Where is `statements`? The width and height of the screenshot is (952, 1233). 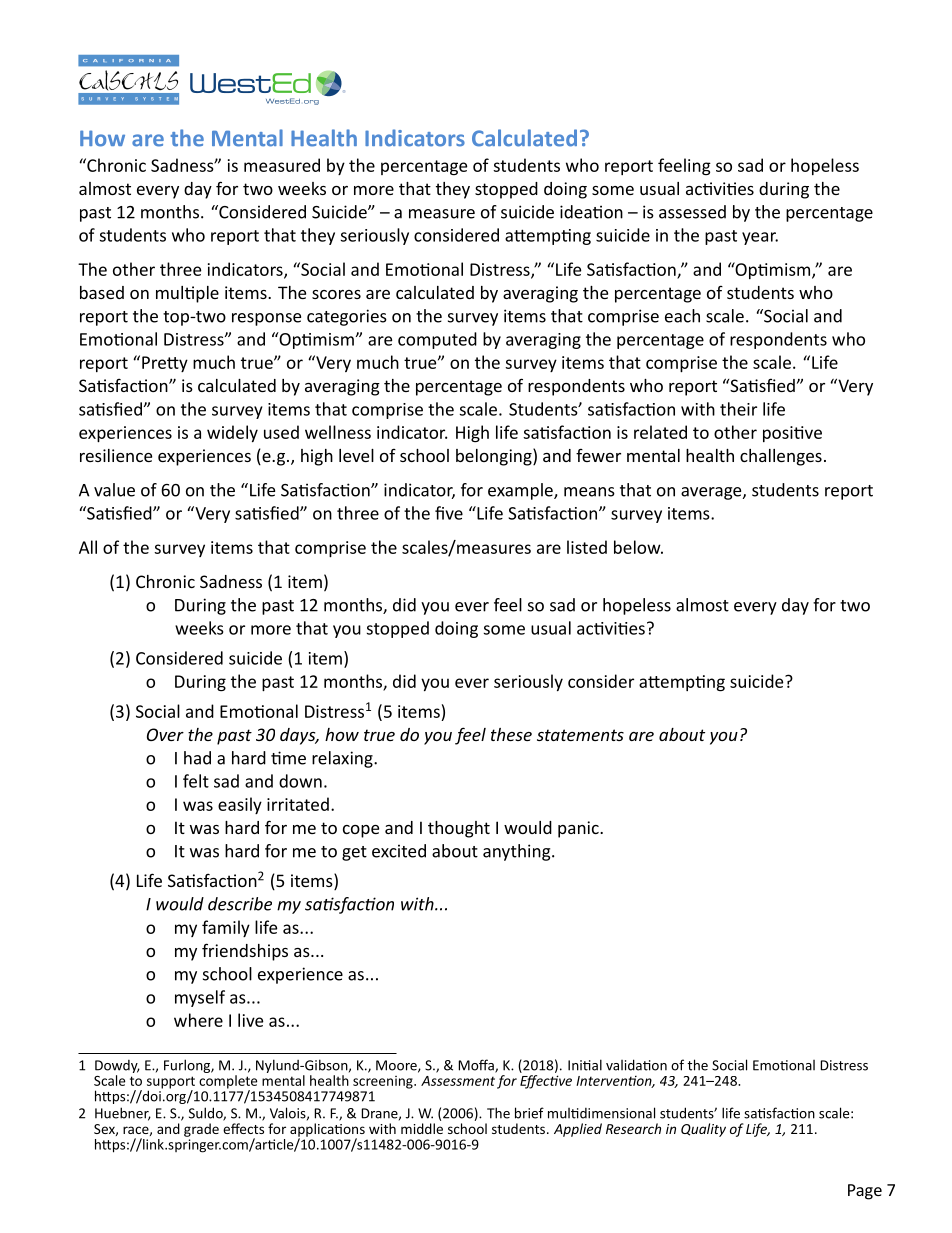
statements is located at coordinates (580, 735).
